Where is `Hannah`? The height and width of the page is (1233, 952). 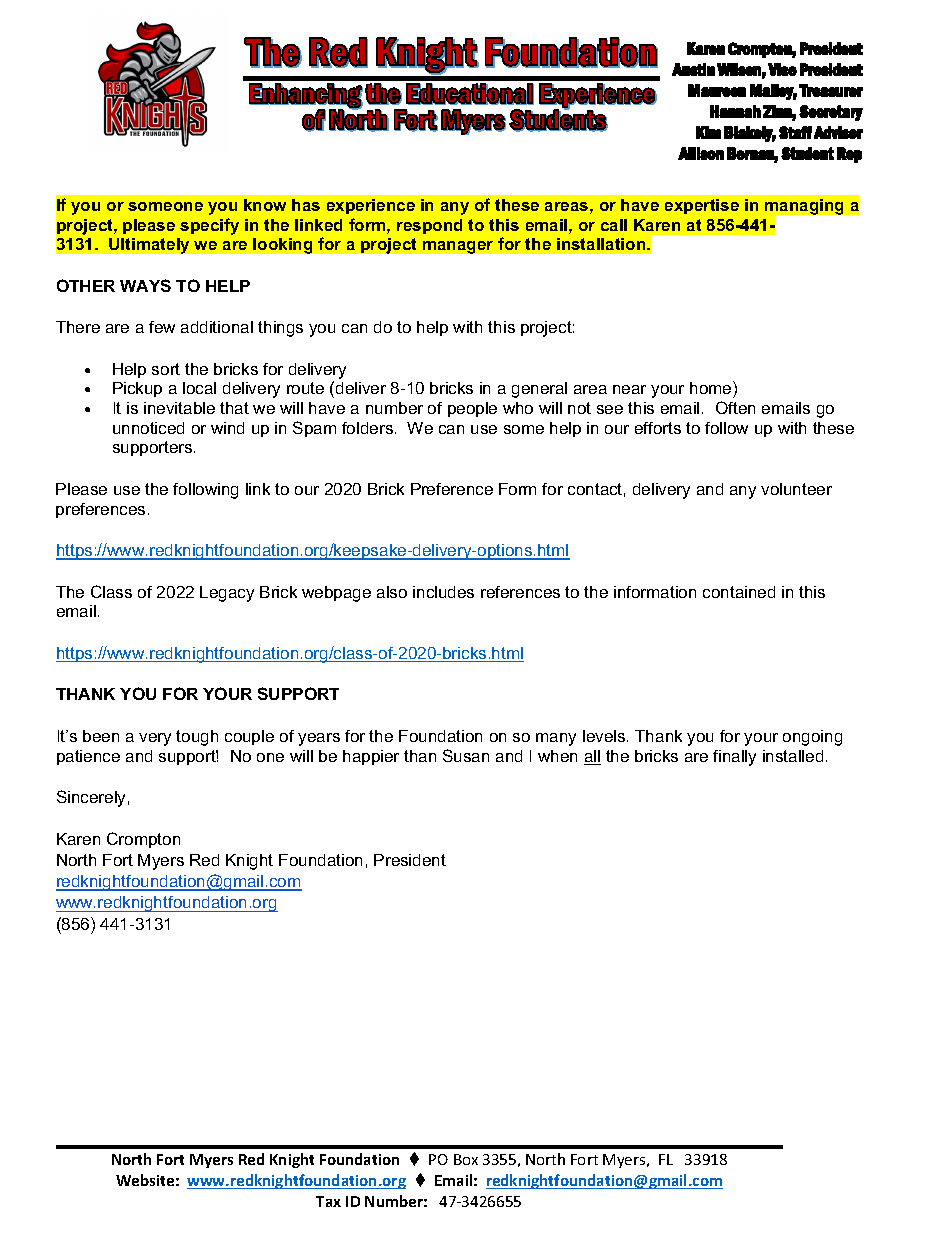
Hannah is located at coordinates (735, 111).
